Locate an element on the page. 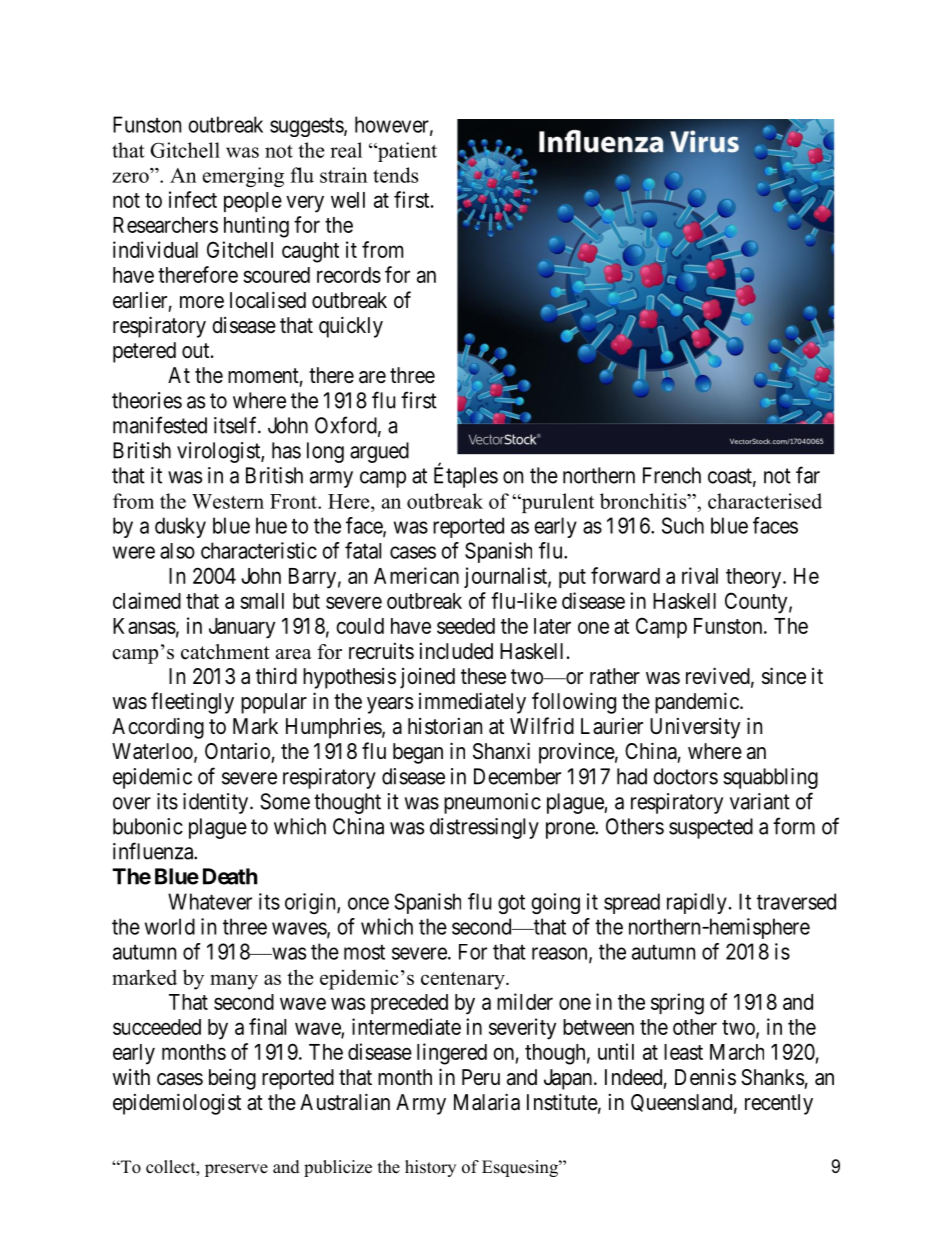  argued is located at coordinates (379, 452).
